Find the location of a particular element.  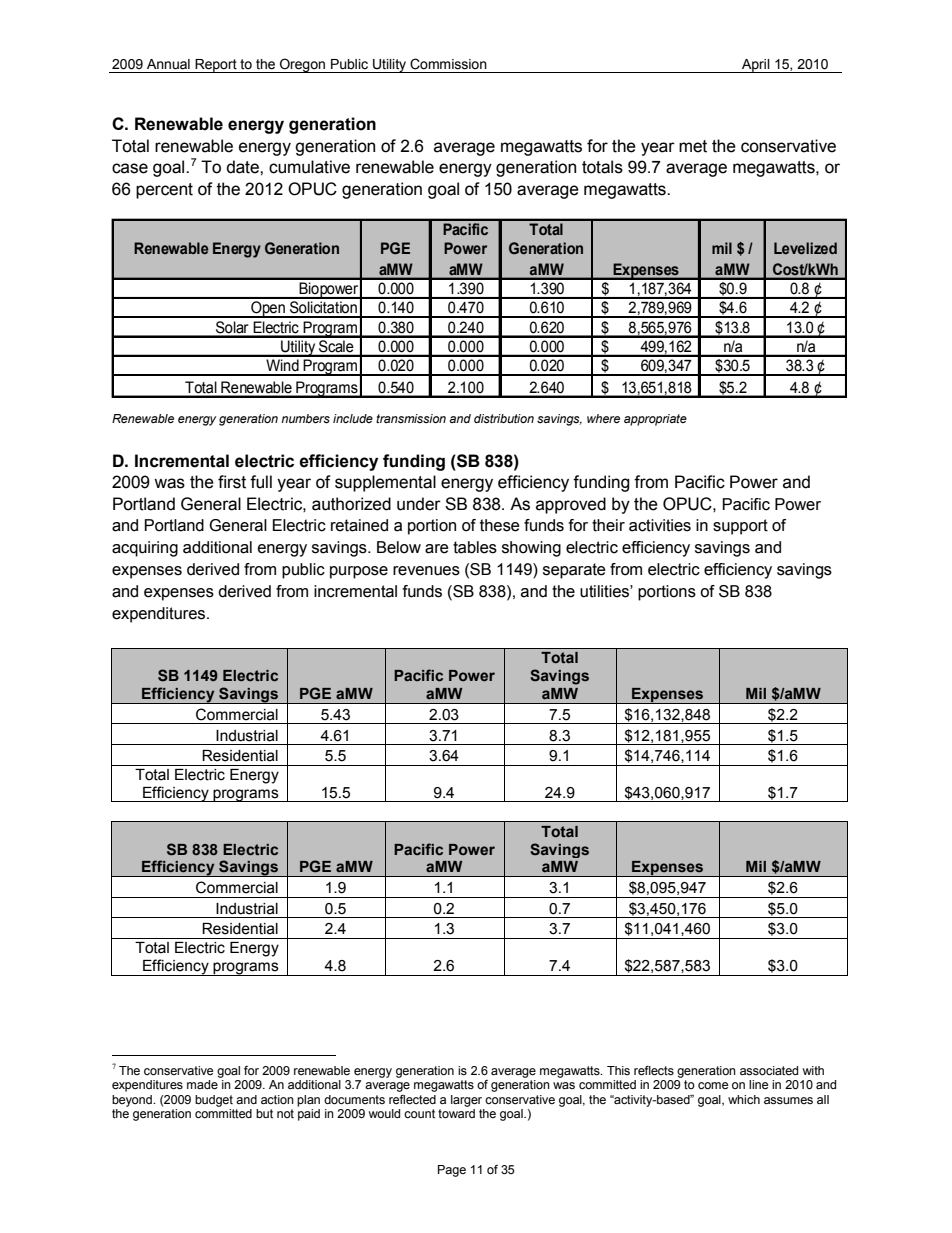

revenues is located at coordinates (426, 571).
